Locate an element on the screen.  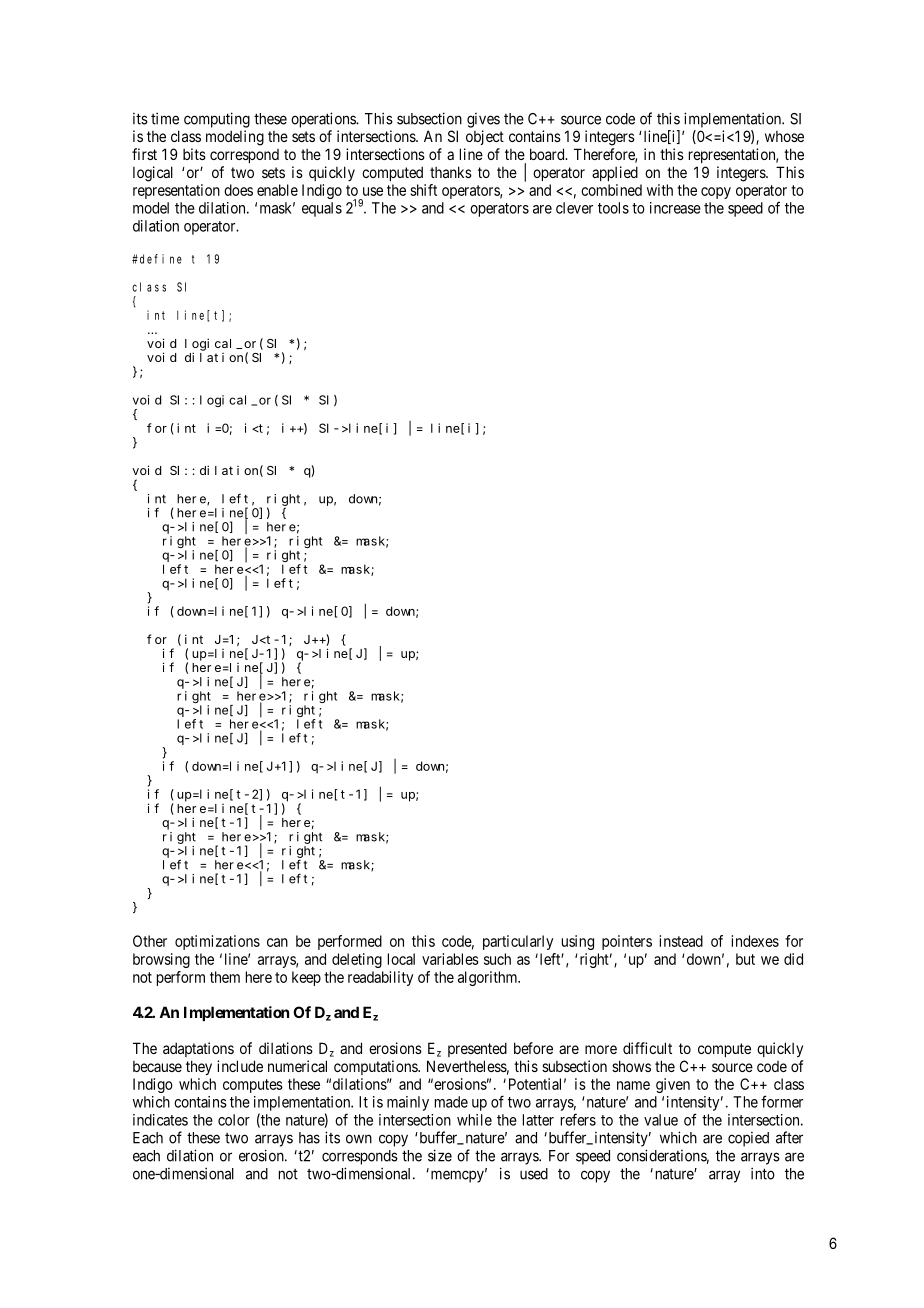
shift is located at coordinates (423, 190).
